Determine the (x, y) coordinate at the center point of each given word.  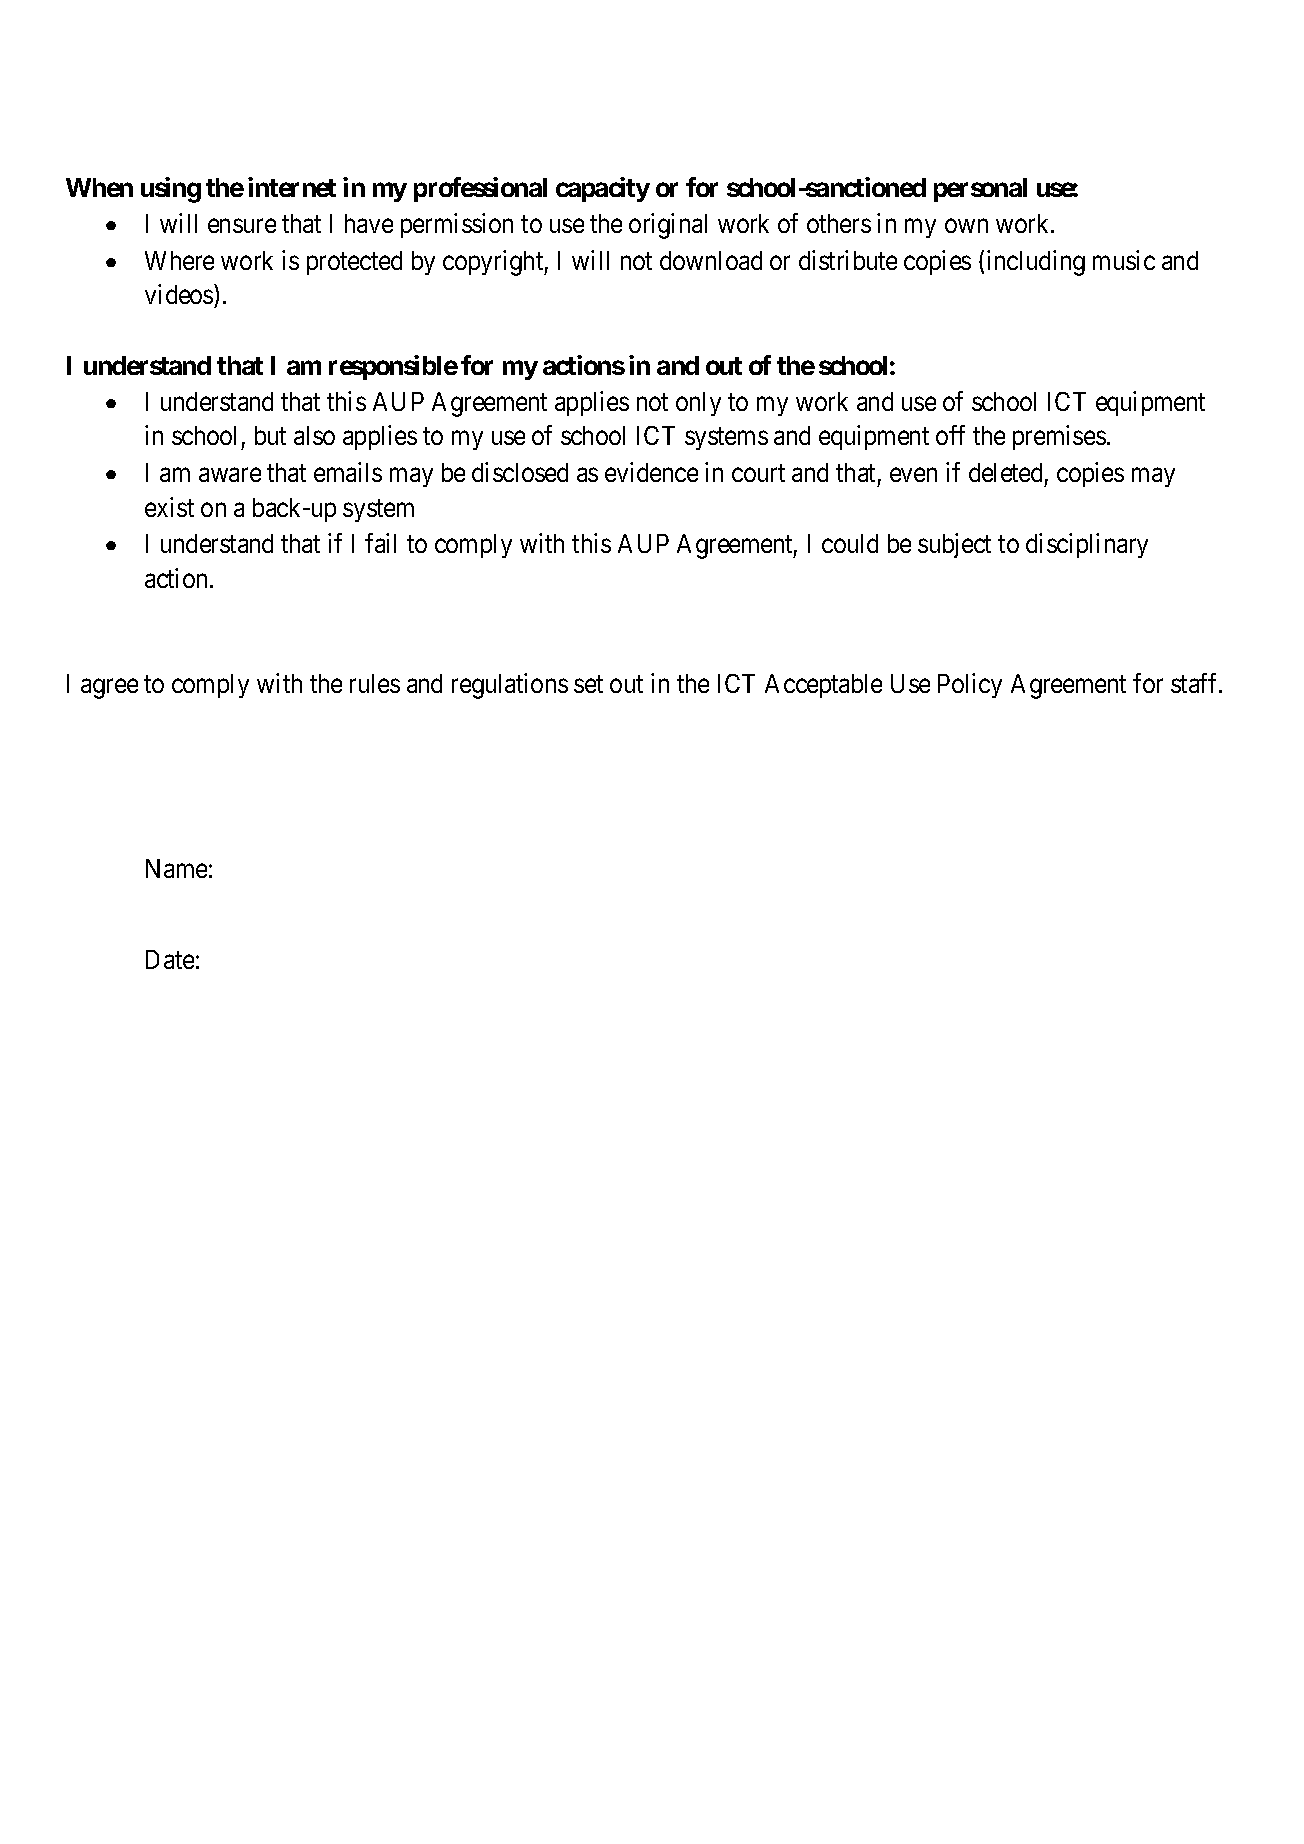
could (850, 543)
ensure (242, 226)
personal (980, 190)
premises (1059, 438)
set (588, 684)
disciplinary (1087, 545)
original (668, 226)
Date (170, 959)
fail (380, 543)
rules (375, 683)
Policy (970, 685)
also (314, 435)
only (698, 404)
